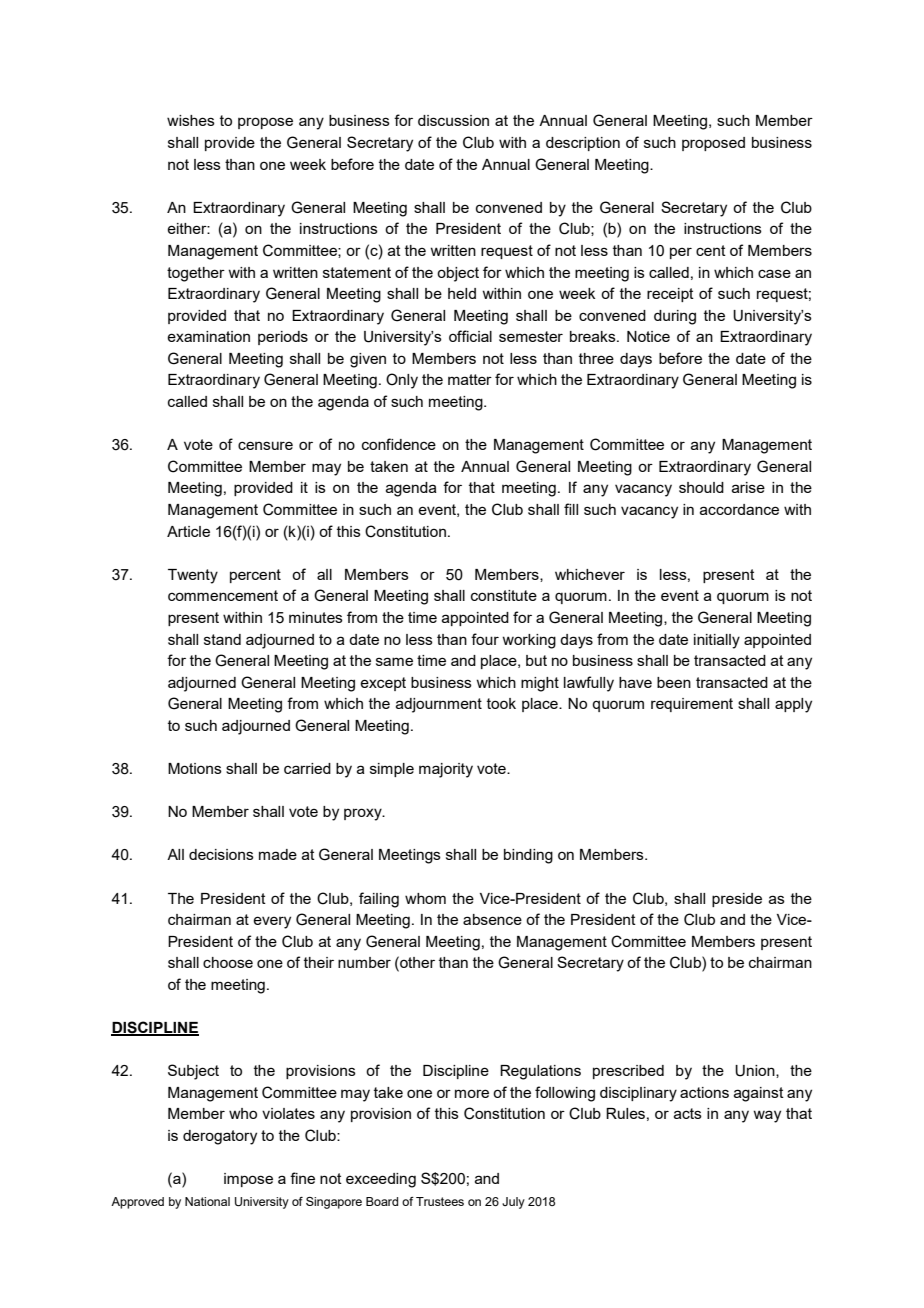 Image resolution: width=924 pixels, height=1308 pixels. What do you see at coordinates (701, 487) in the image?
I see `should` at bounding box center [701, 487].
